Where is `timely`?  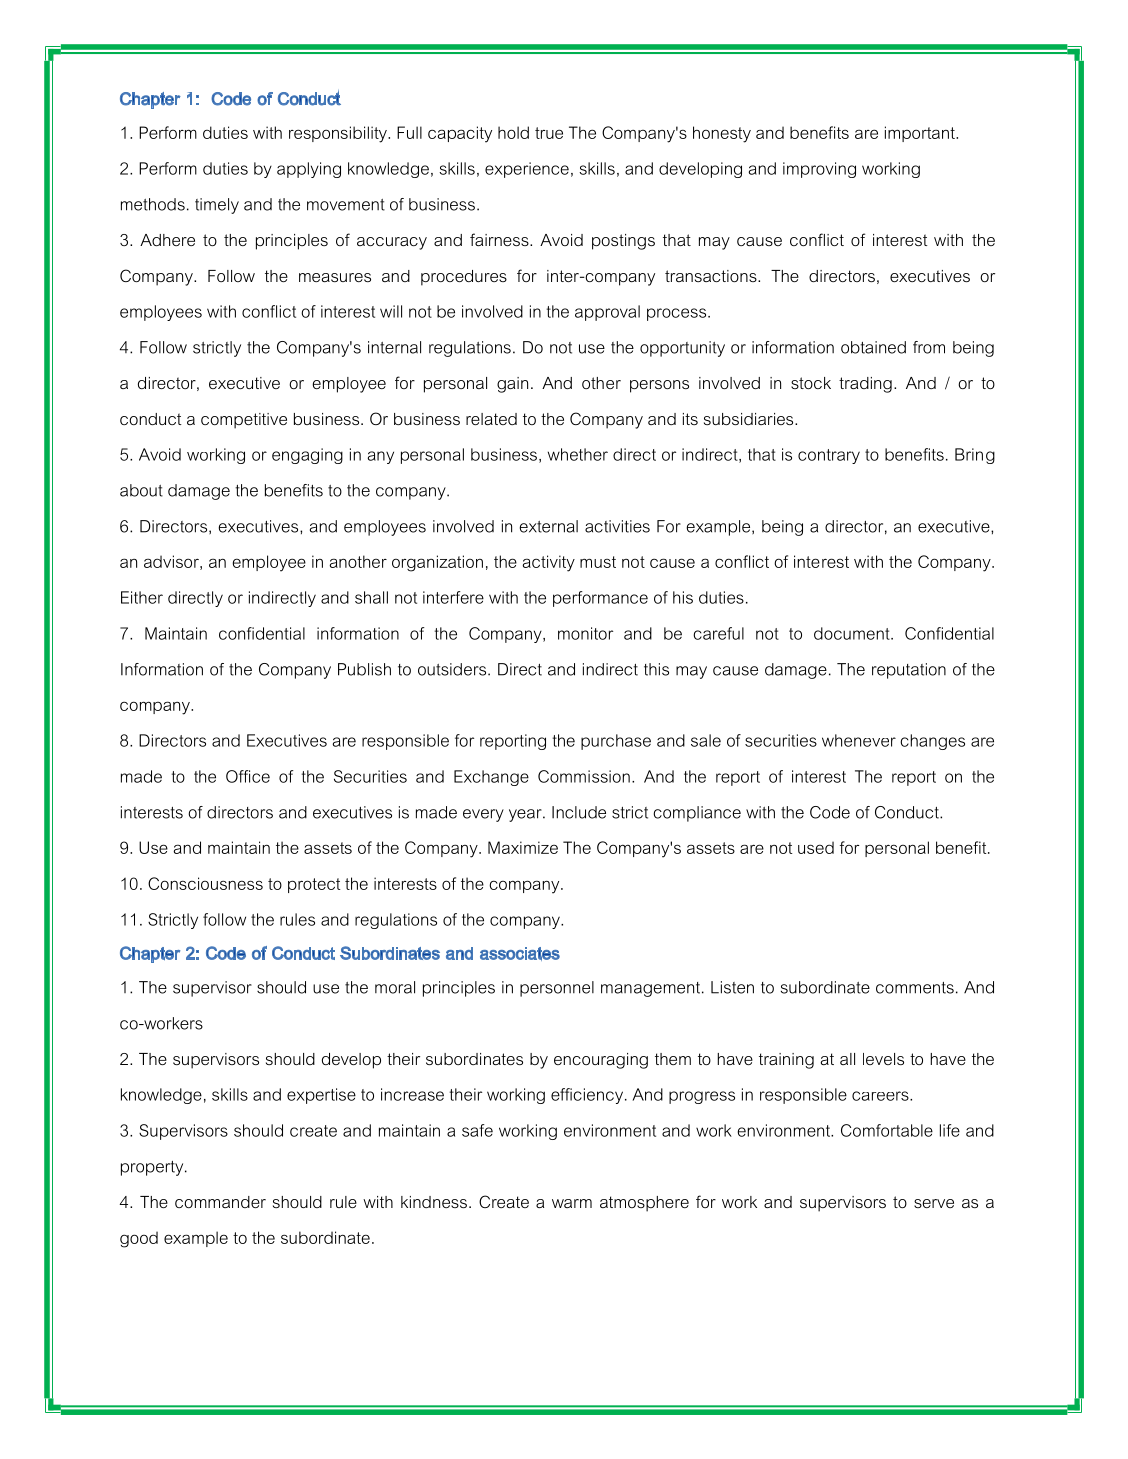 timely is located at coordinates (217, 206).
